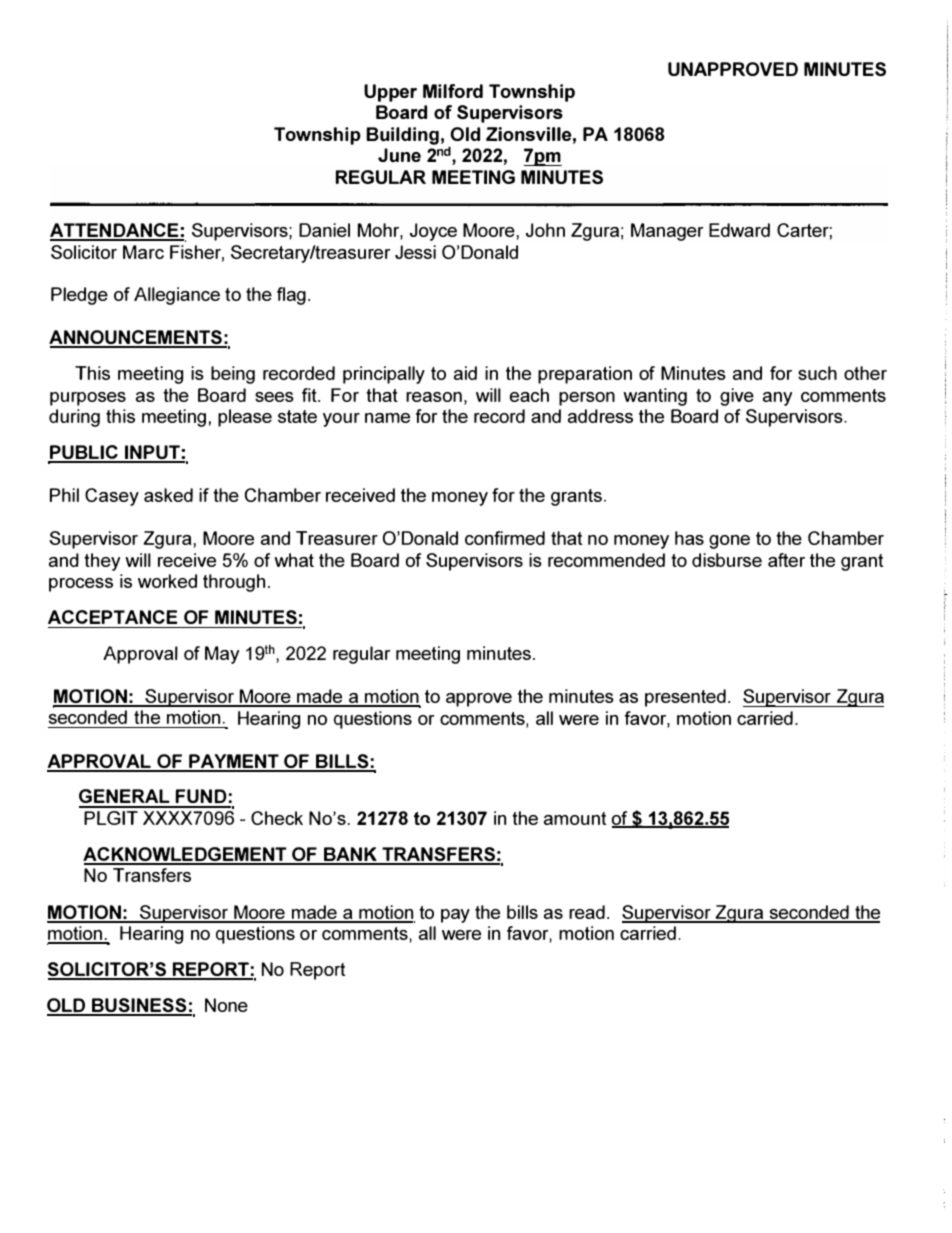 This screenshot has height=1233, width=952. Describe the element at coordinates (139, 1006) in the screenshot. I see `BUSINESS` at that location.
